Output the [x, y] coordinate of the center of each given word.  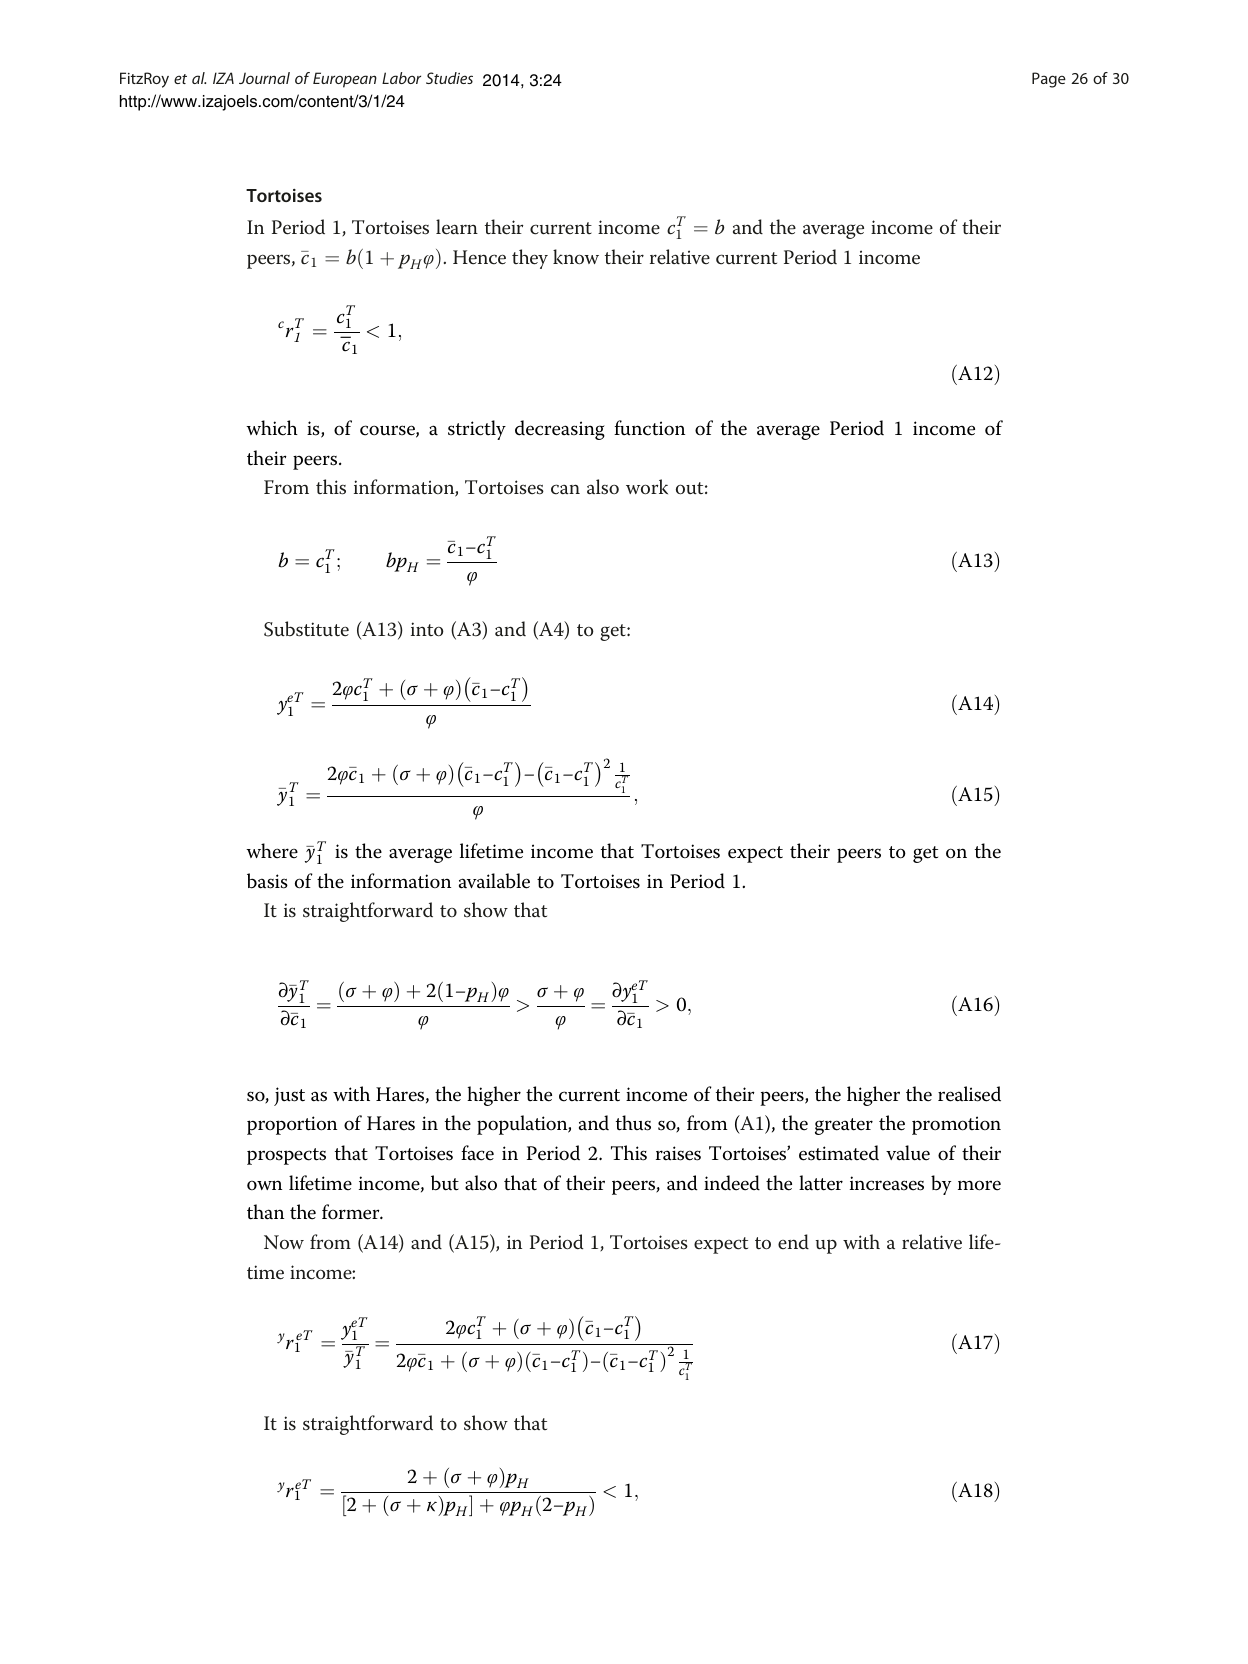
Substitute [306, 629]
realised [969, 1094]
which [272, 428]
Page [1049, 80]
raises [678, 1153]
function [649, 428]
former [352, 1212]
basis [267, 881]
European [345, 80]
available [494, 881]
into [427, 629]
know [576, 257]
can [565, 489]
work [647, 487]
